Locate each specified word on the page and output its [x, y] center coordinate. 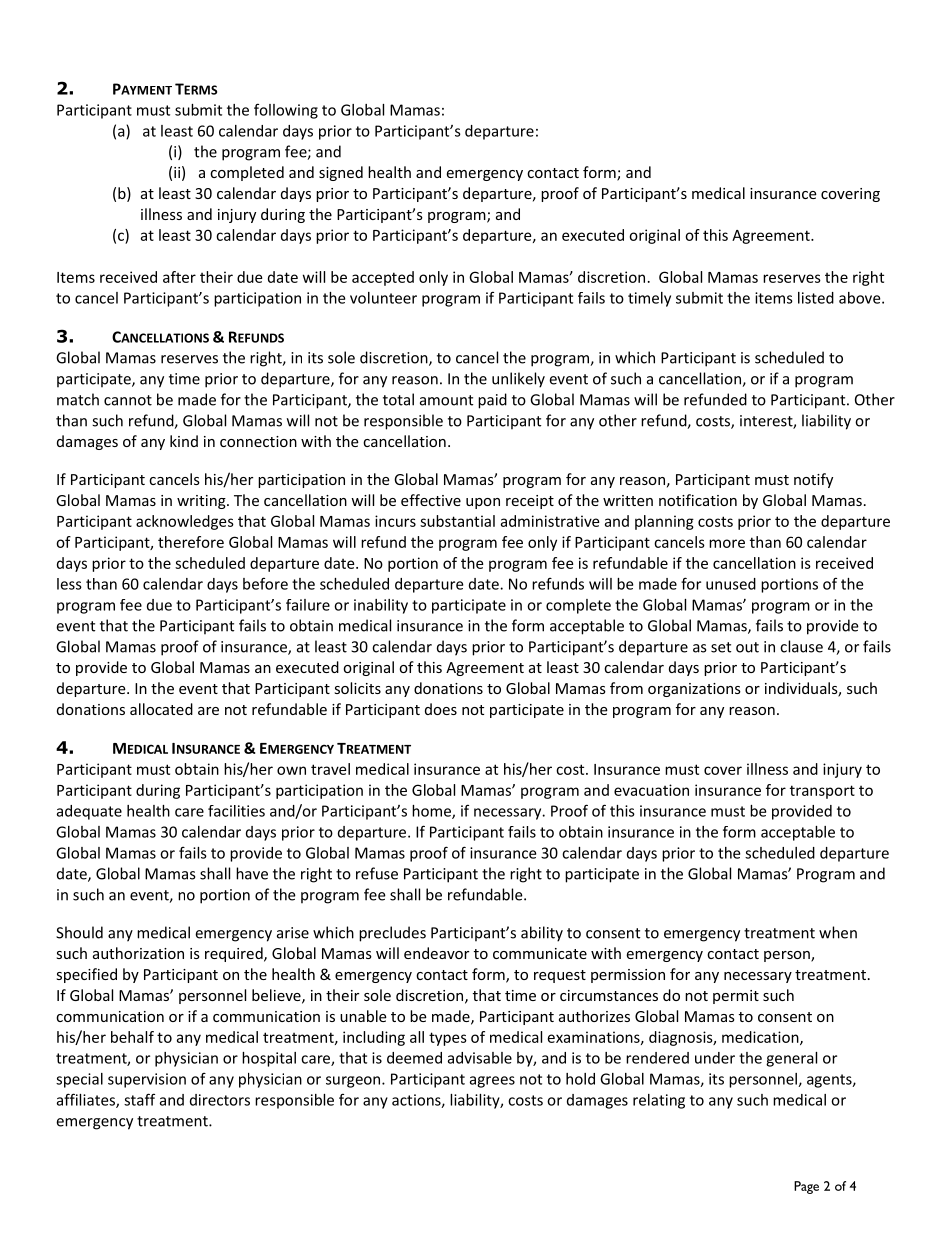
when [838, 932]
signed [341, 173]
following [286, 111]
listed [816, 298]
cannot [128, 400]
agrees [492, 1082]
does [441, 709]
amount [446, 400]
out [747, 647]
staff [139, 1099]
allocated [161, 709]
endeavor [436, 953]
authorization [138, 953]
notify [813, 480]
